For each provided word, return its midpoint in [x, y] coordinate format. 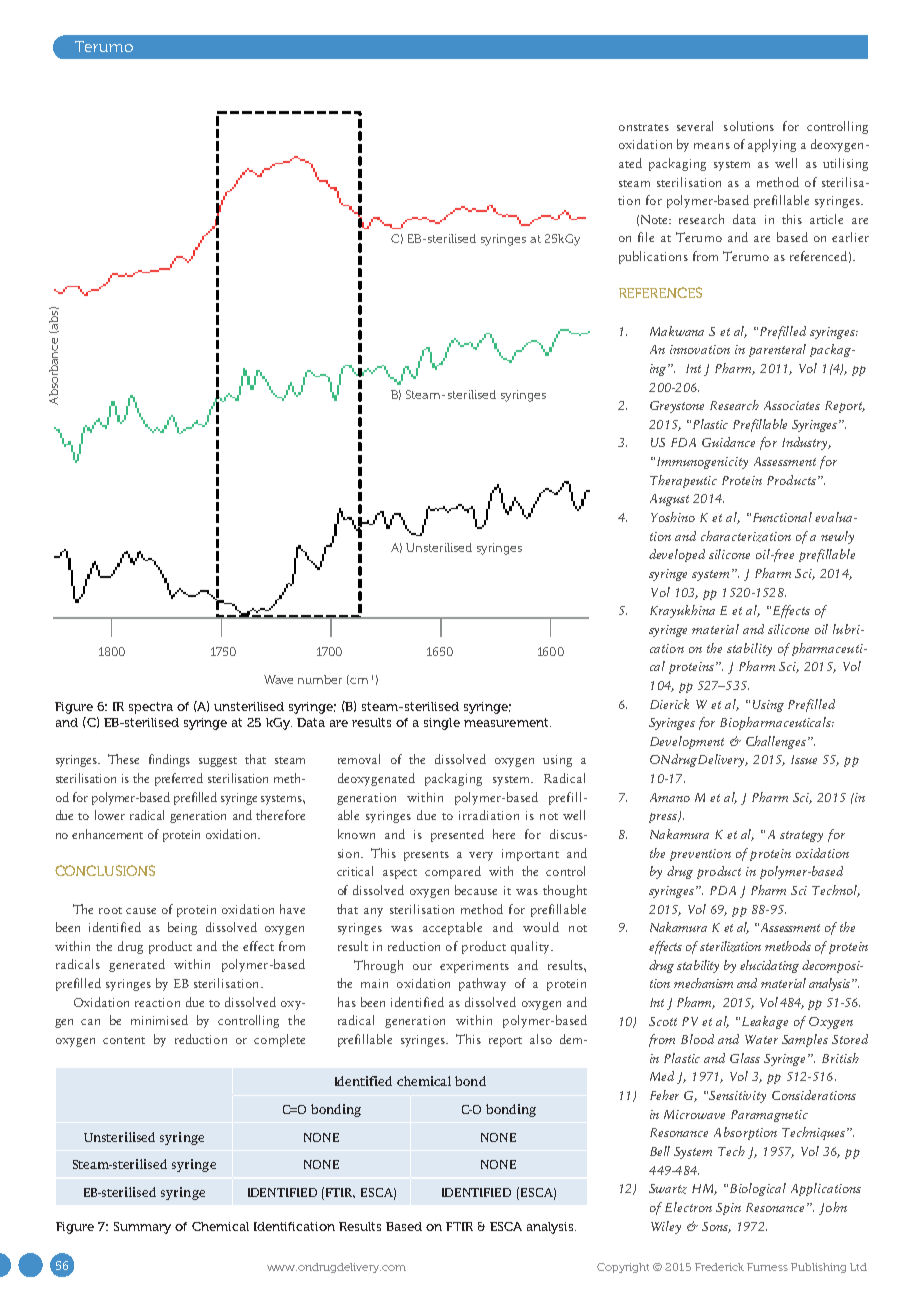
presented [457, 835]
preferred [179, 779]
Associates [792, 405]
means [712, 146]
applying [772, 145]
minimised [159, 1020]
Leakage [765, 1022]
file [646, 237]
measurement [507, 722]
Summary [142, 1228]
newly [837, 537]
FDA [683, 442]
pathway [482, 984]
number [320, 679]
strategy [801, 836]
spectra [151, 708]
